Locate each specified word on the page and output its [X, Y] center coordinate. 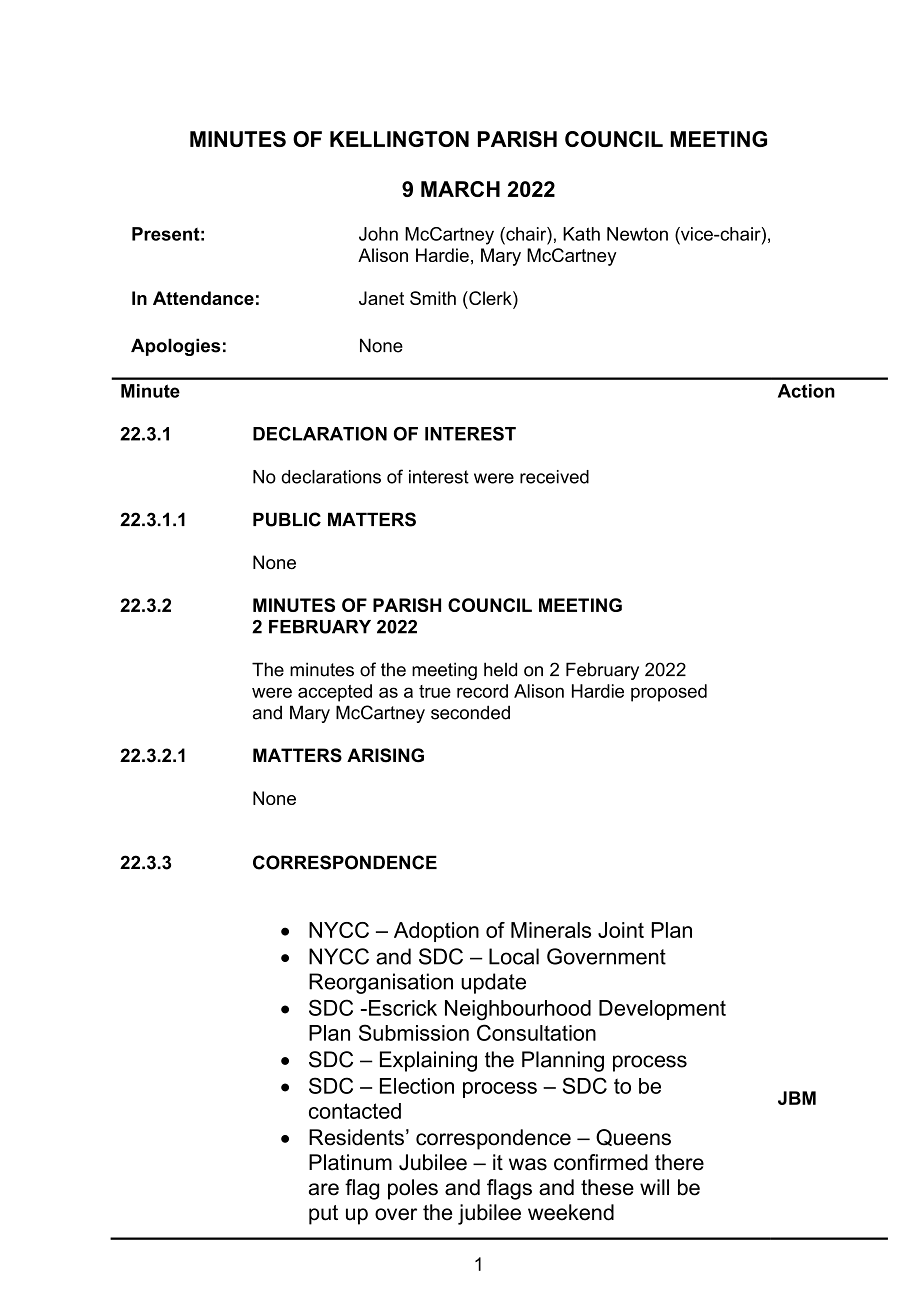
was [528, 1164]
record [482, 691]
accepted [335, 693]
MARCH [460, 189]
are [324, 1189]
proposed [669, 693]
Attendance [203, 298]
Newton [637, 234]
